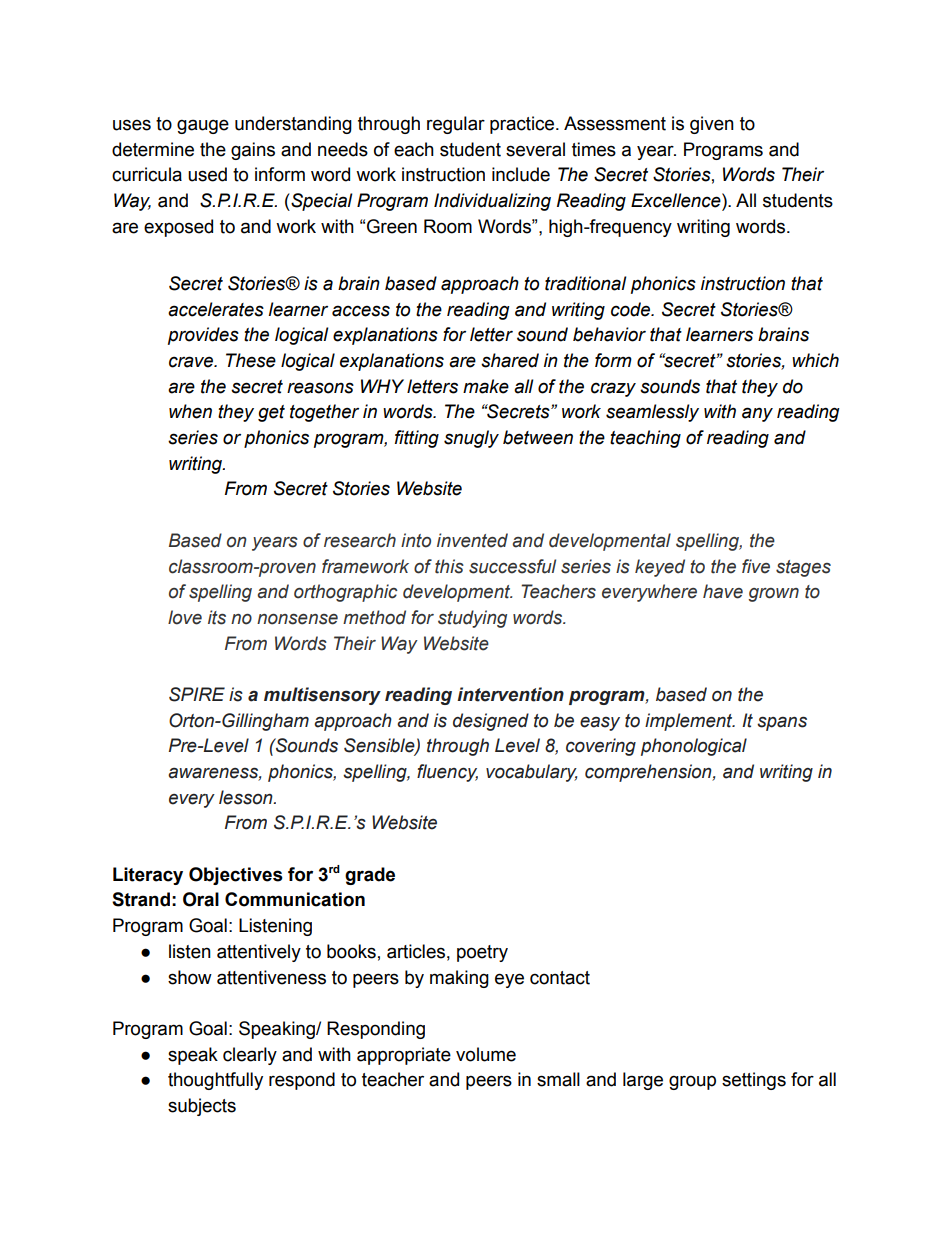 The height and width of the screenshot is (1233, 952). I want to click on implement, so click(690, 722).
